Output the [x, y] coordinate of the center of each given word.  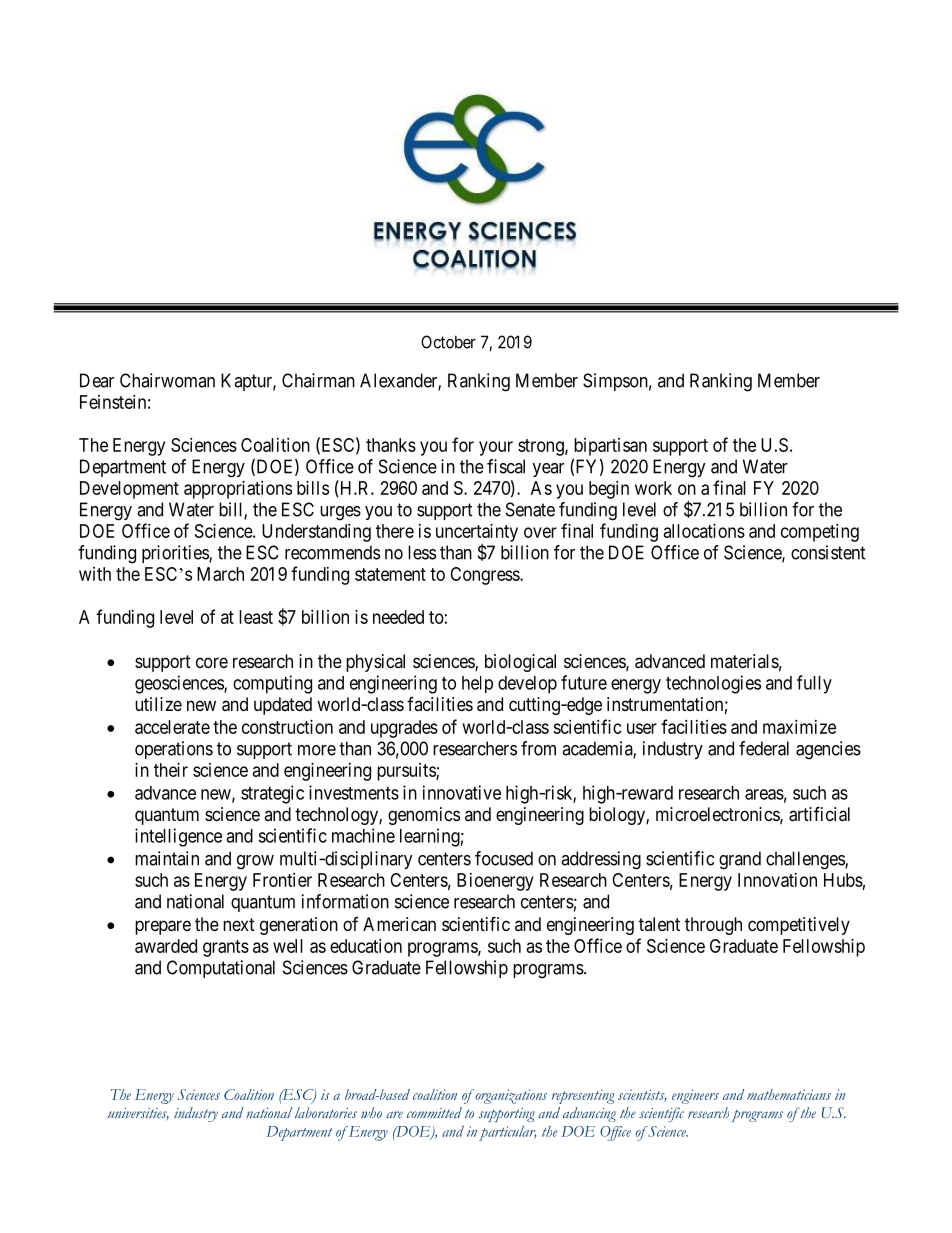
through [713, 926]
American [399, 924]
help [477, 684]
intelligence [178, 837]
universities [138, 1114]
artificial [819, 814]
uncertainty [477, 533]
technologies [713, 684]
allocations [704, 531]
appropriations [238, 490]
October [448, 342]
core [212, 662]
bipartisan [610, 447]
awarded [166, 946]
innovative [462, 792]
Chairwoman [167, 380]
